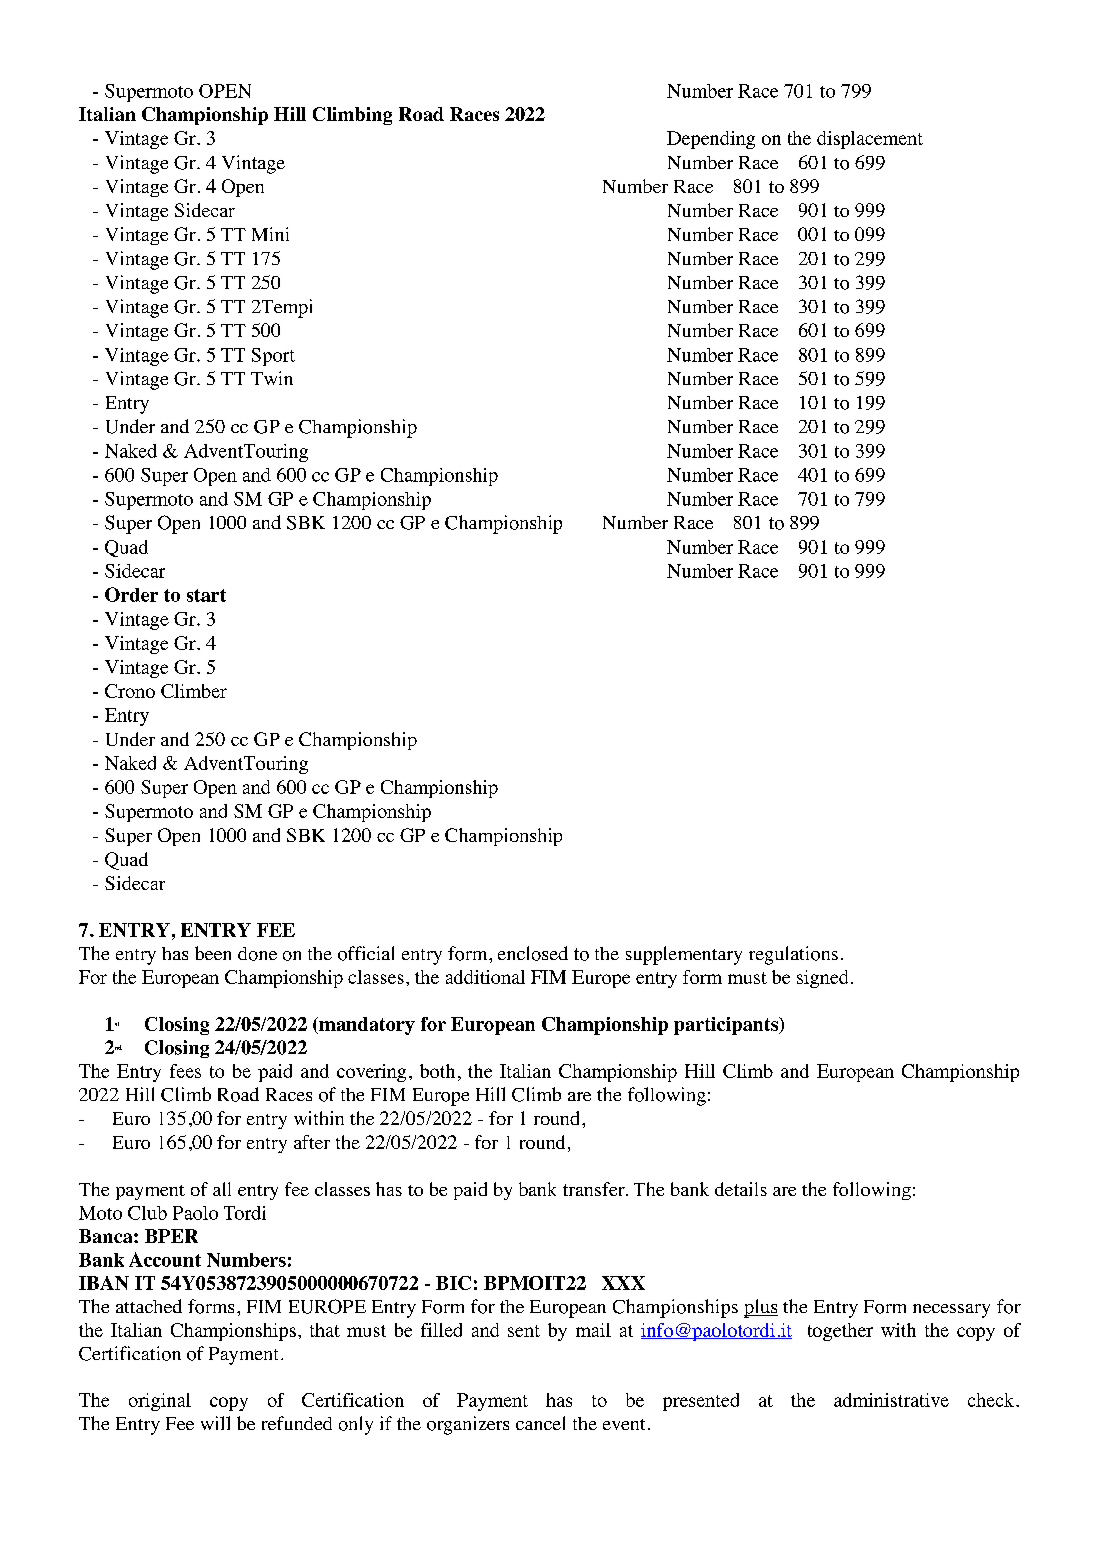 The image size is (1098, 1554). I want to click on Depending, so click(711, 140).
